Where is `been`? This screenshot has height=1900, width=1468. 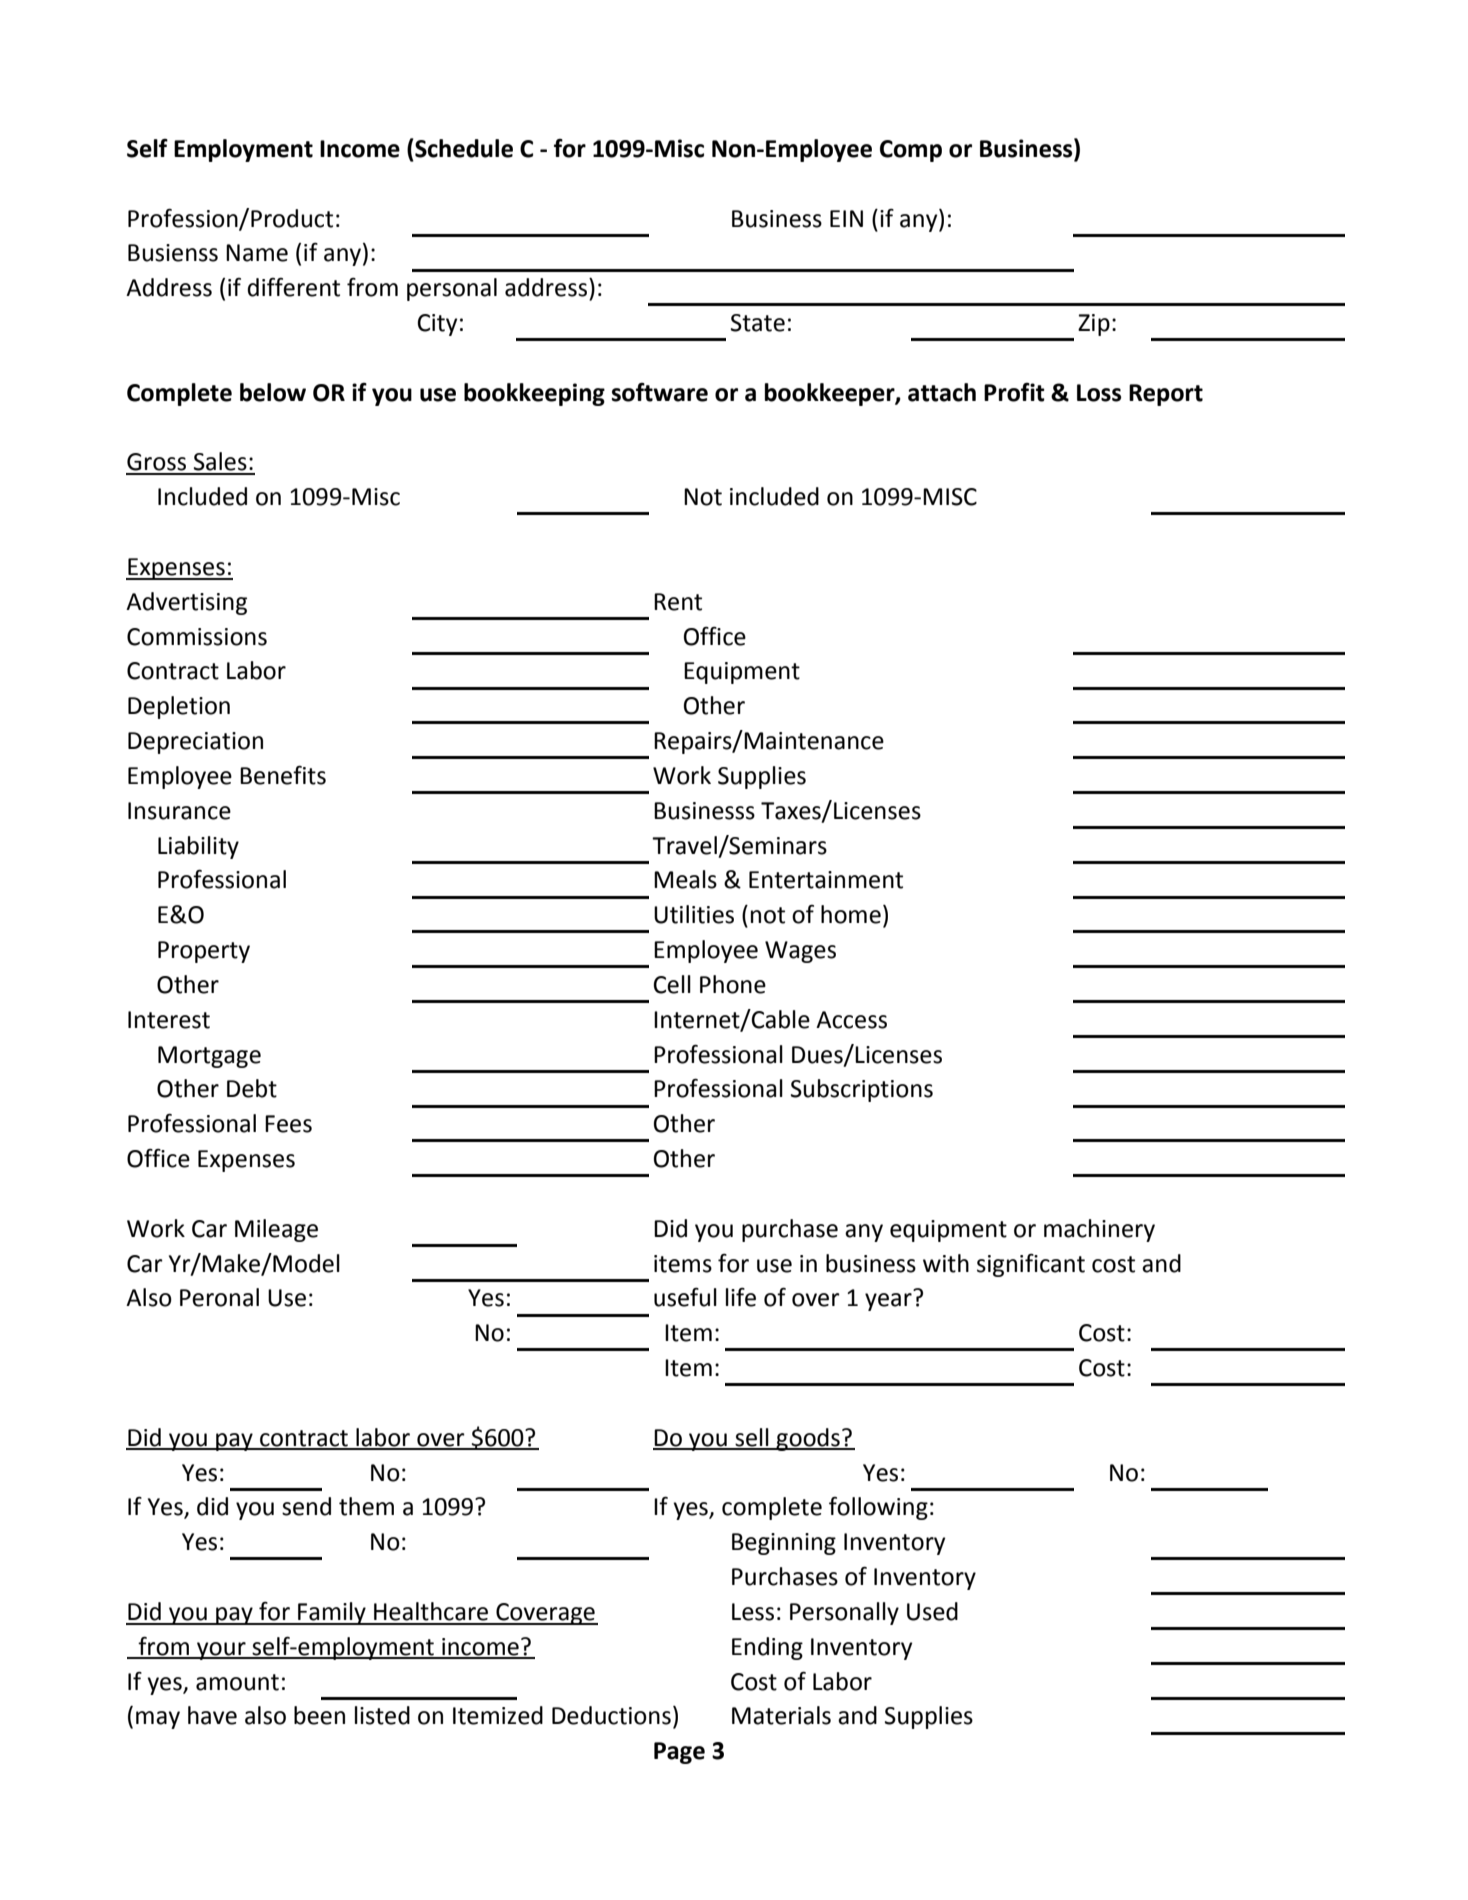 been is located at coordinates (319, 1715).
